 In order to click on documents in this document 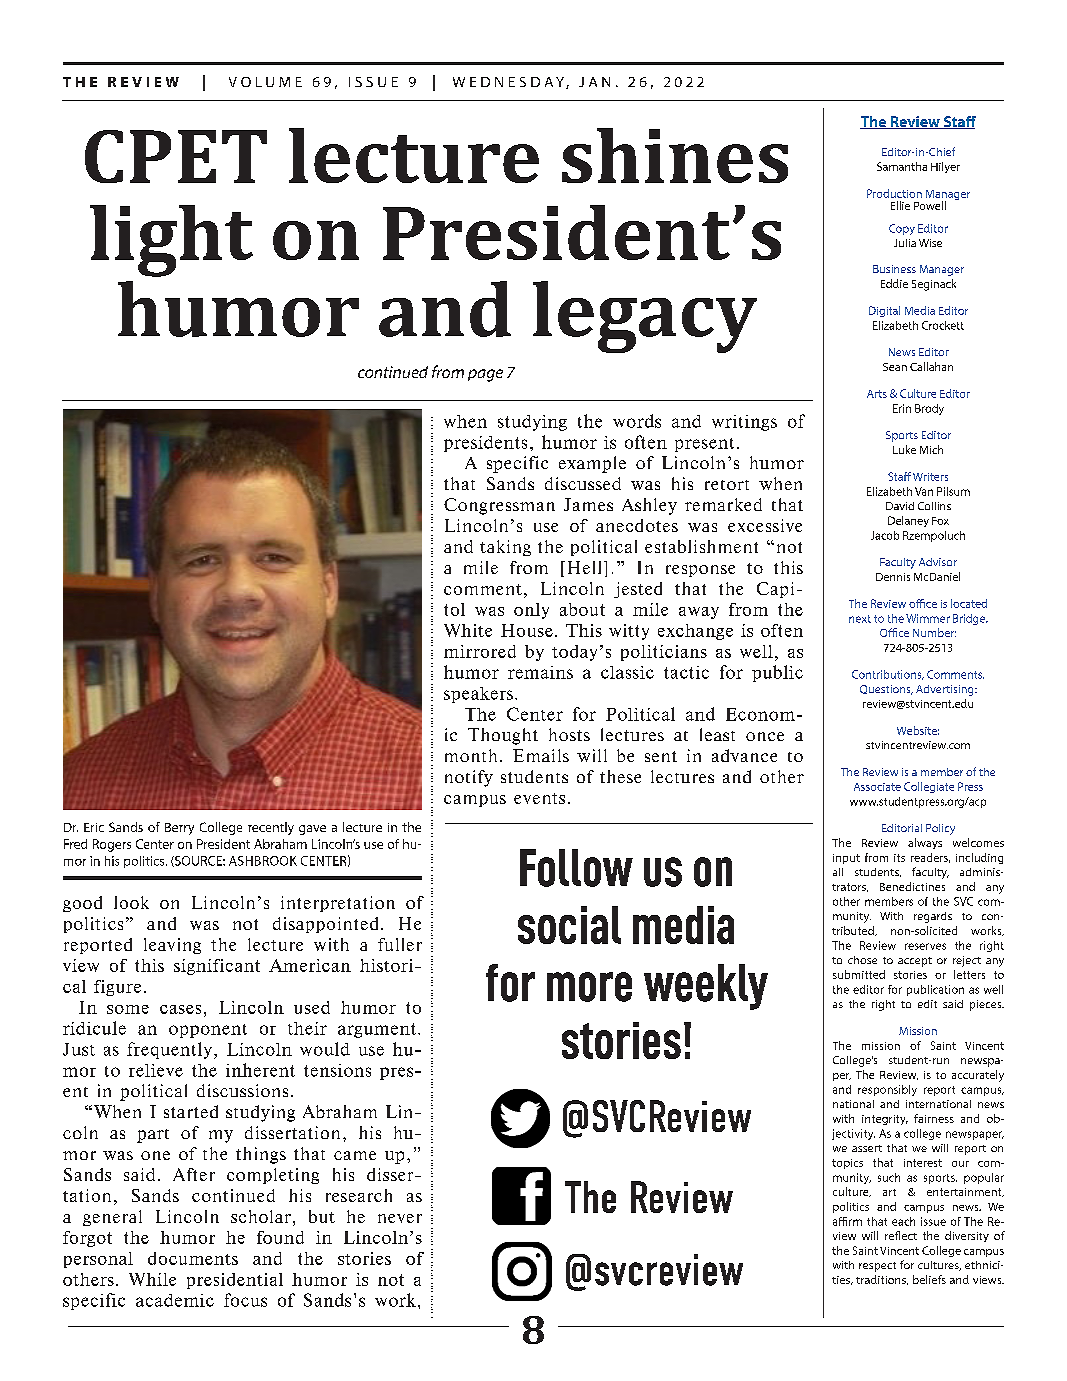, I will do `click(193, 1258)`.
